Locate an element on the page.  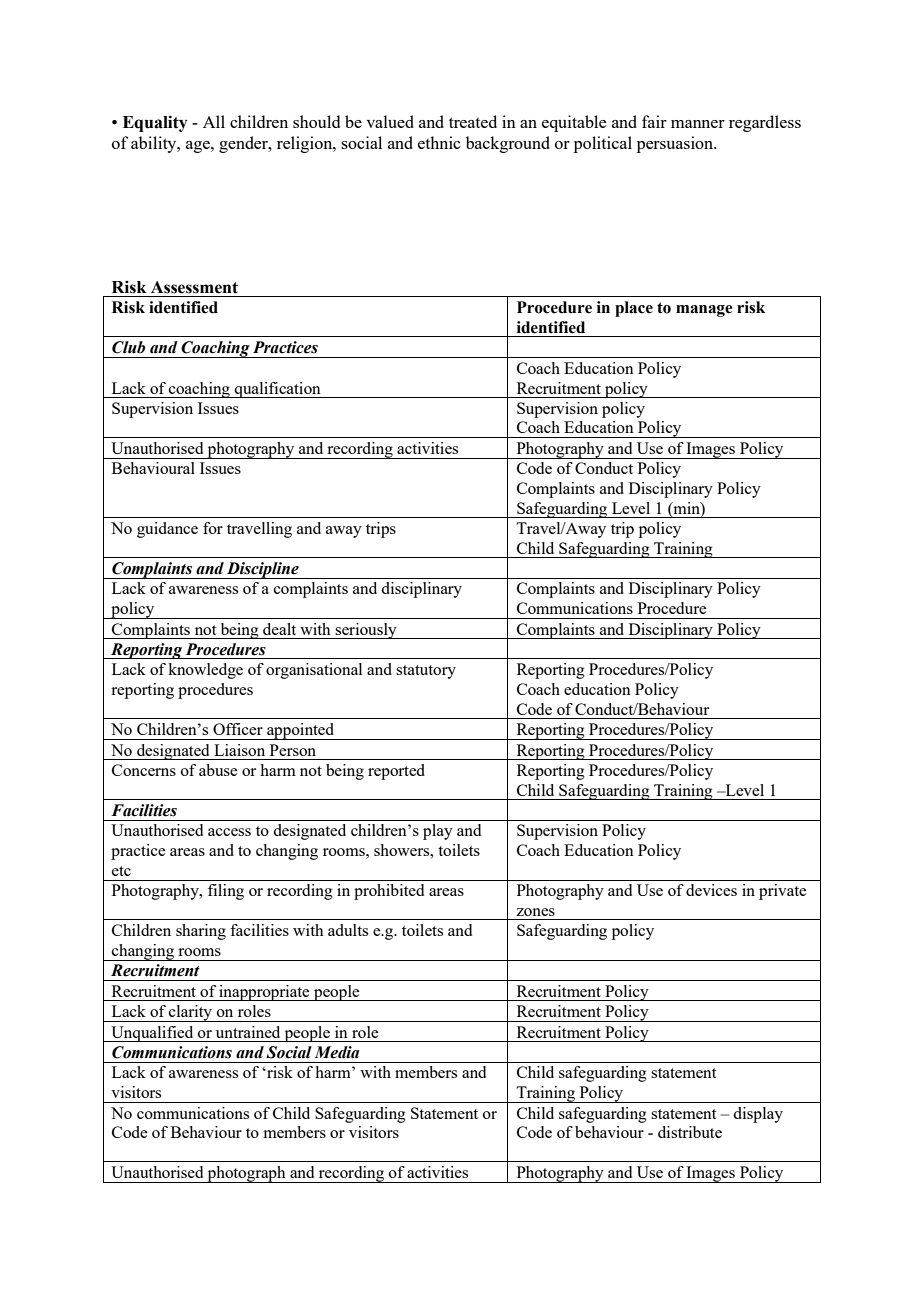
filing is located at coordinates (226, 892).
